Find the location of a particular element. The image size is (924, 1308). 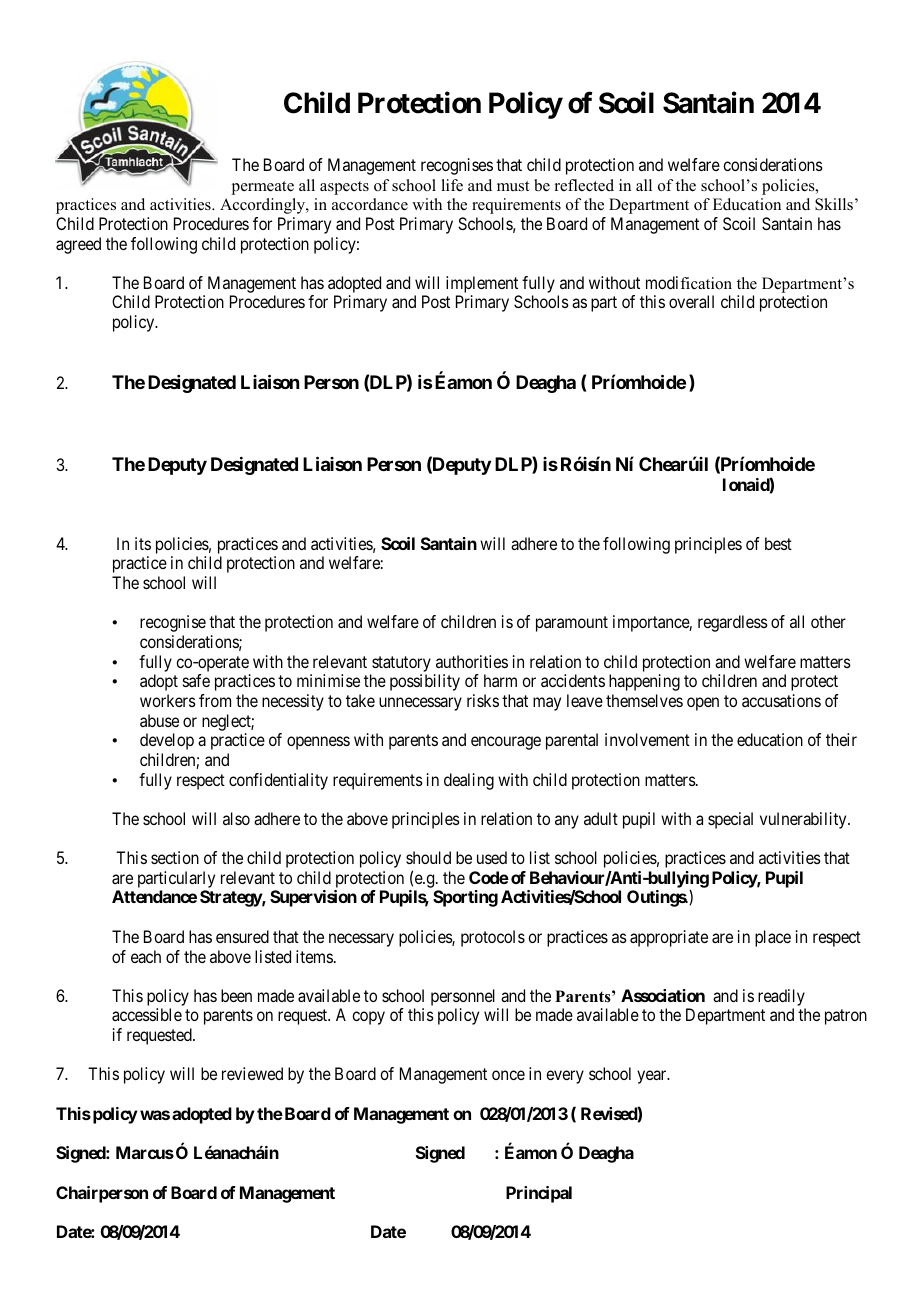

life is located at coordinates (452, 185).
